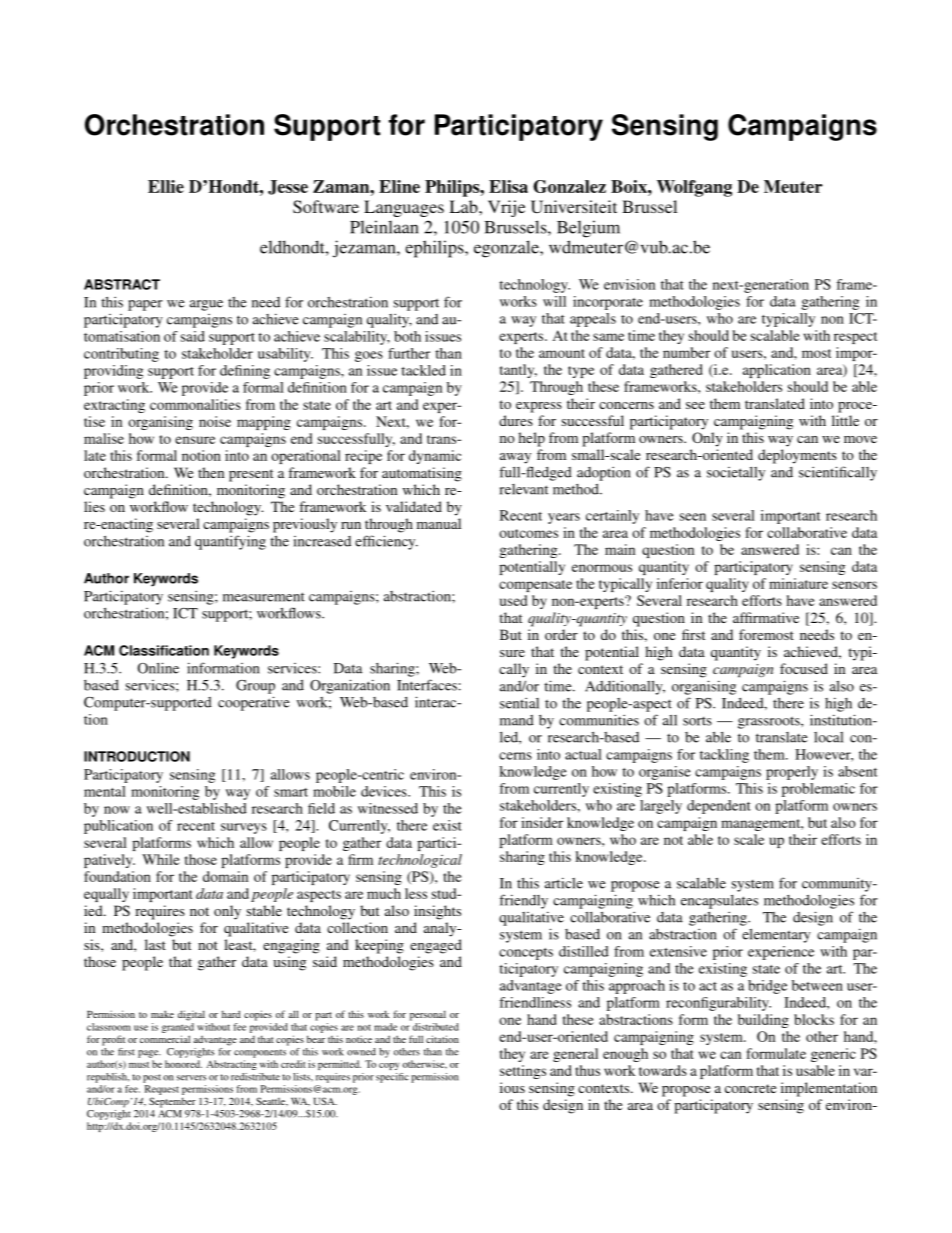  Describe the element at coordinates (523, 1072) in the screenshot. I see `settings` at that location.
